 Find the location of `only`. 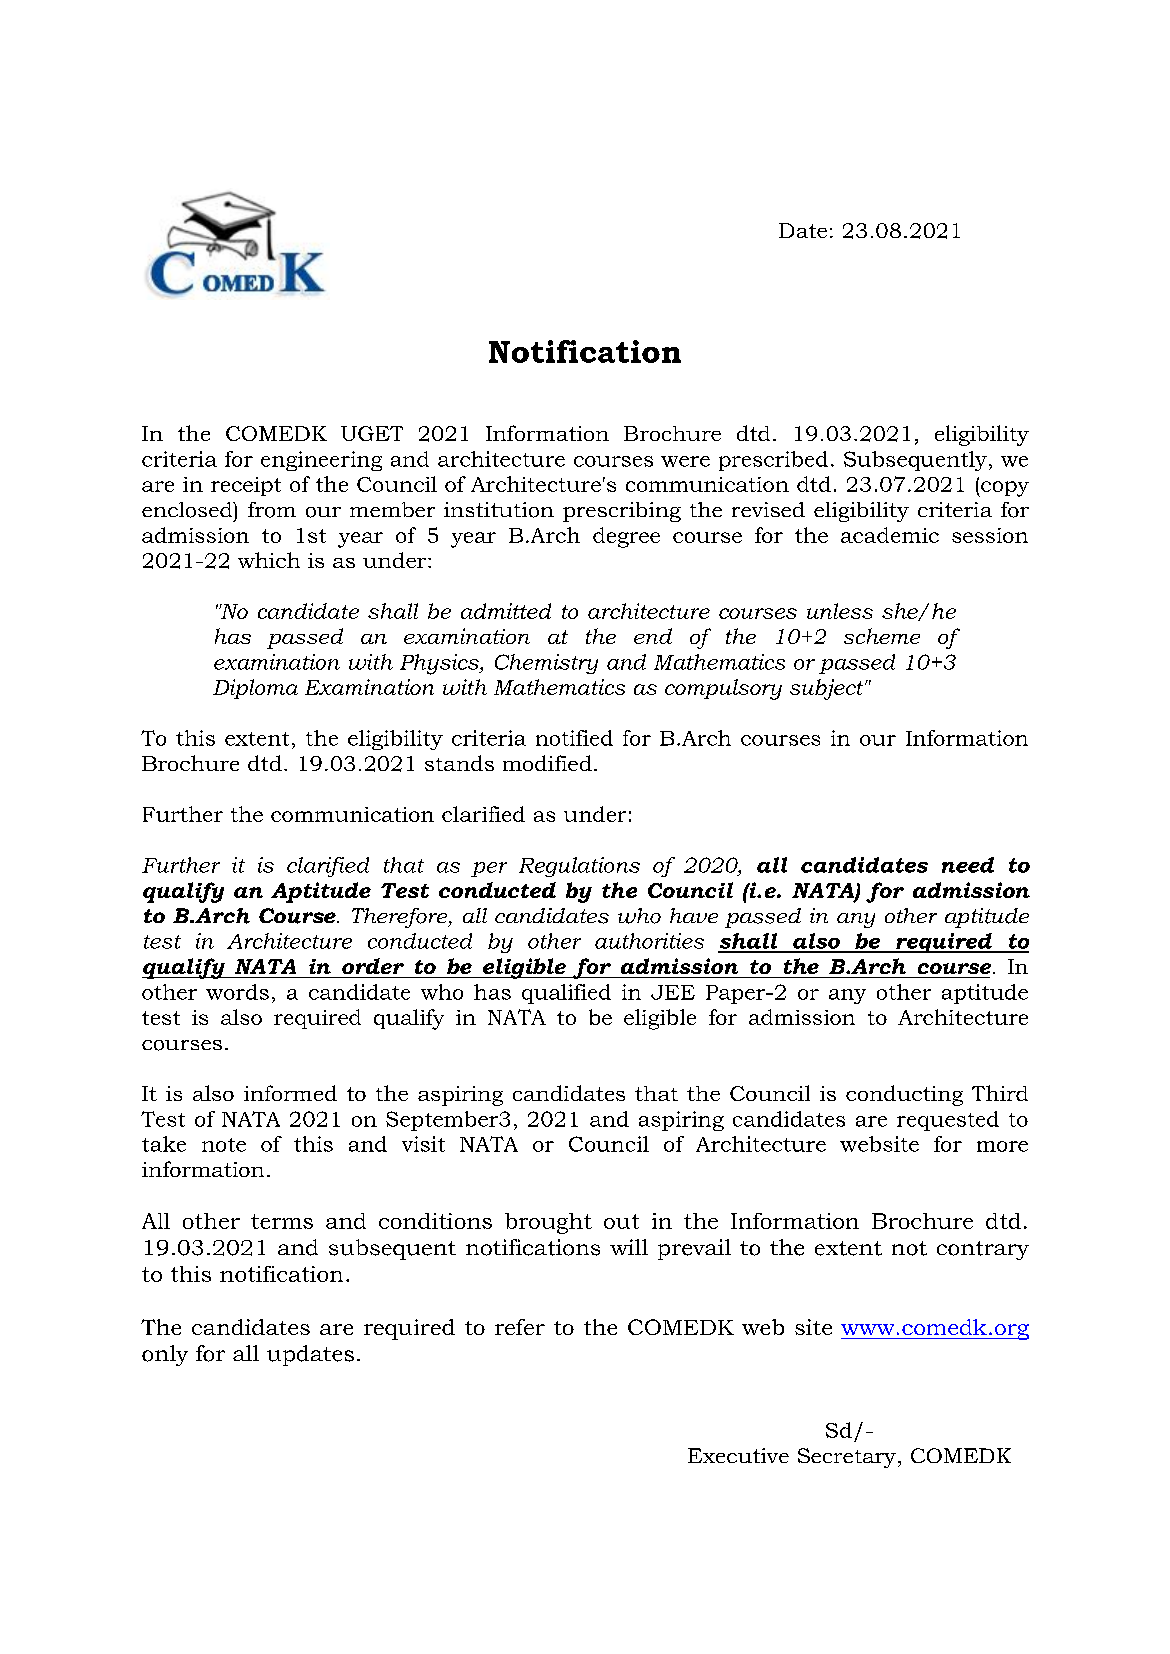

only is located at coordinates (165, 1355).
